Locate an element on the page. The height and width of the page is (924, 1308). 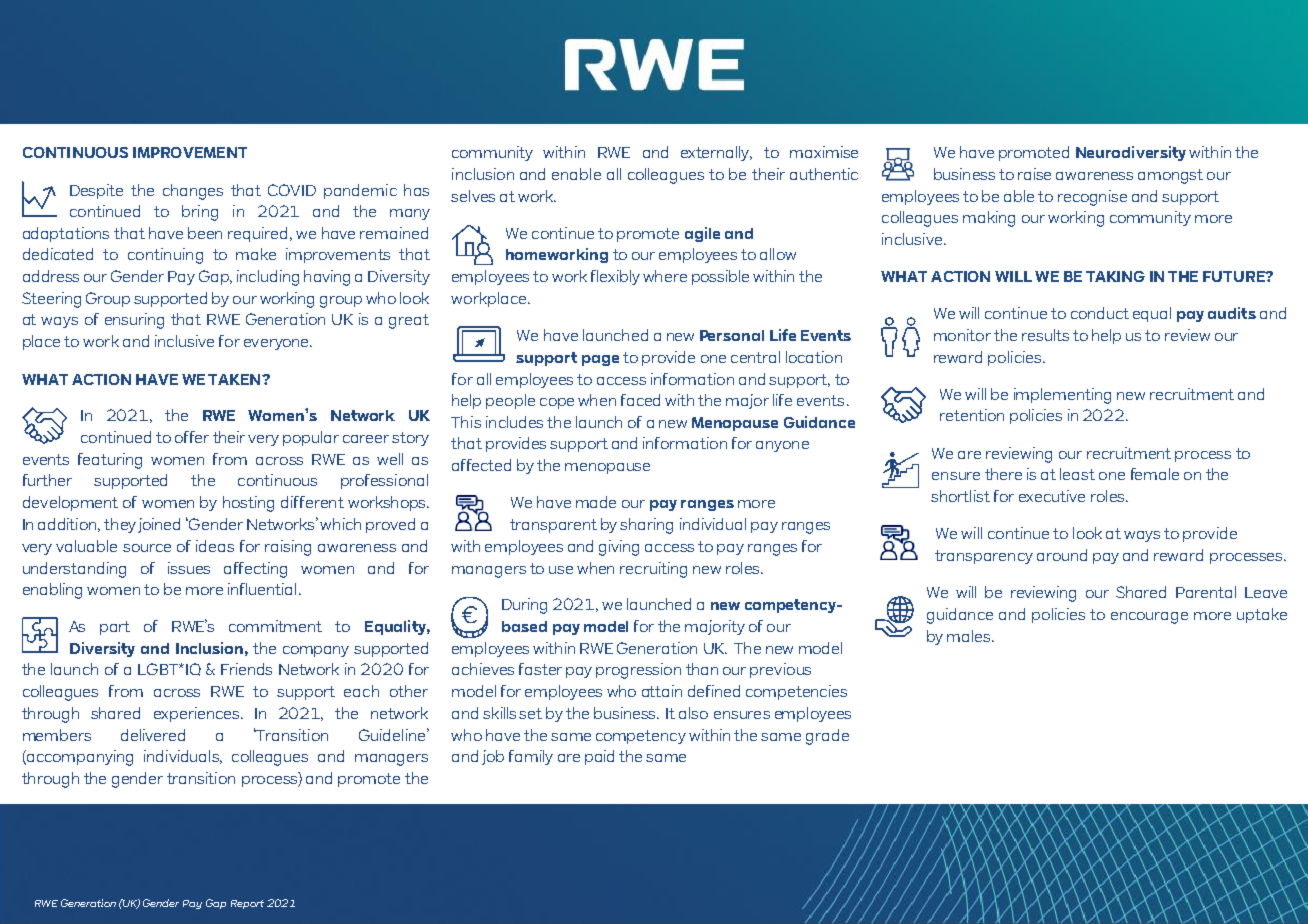
changes is located at coordinates (193, 192).
